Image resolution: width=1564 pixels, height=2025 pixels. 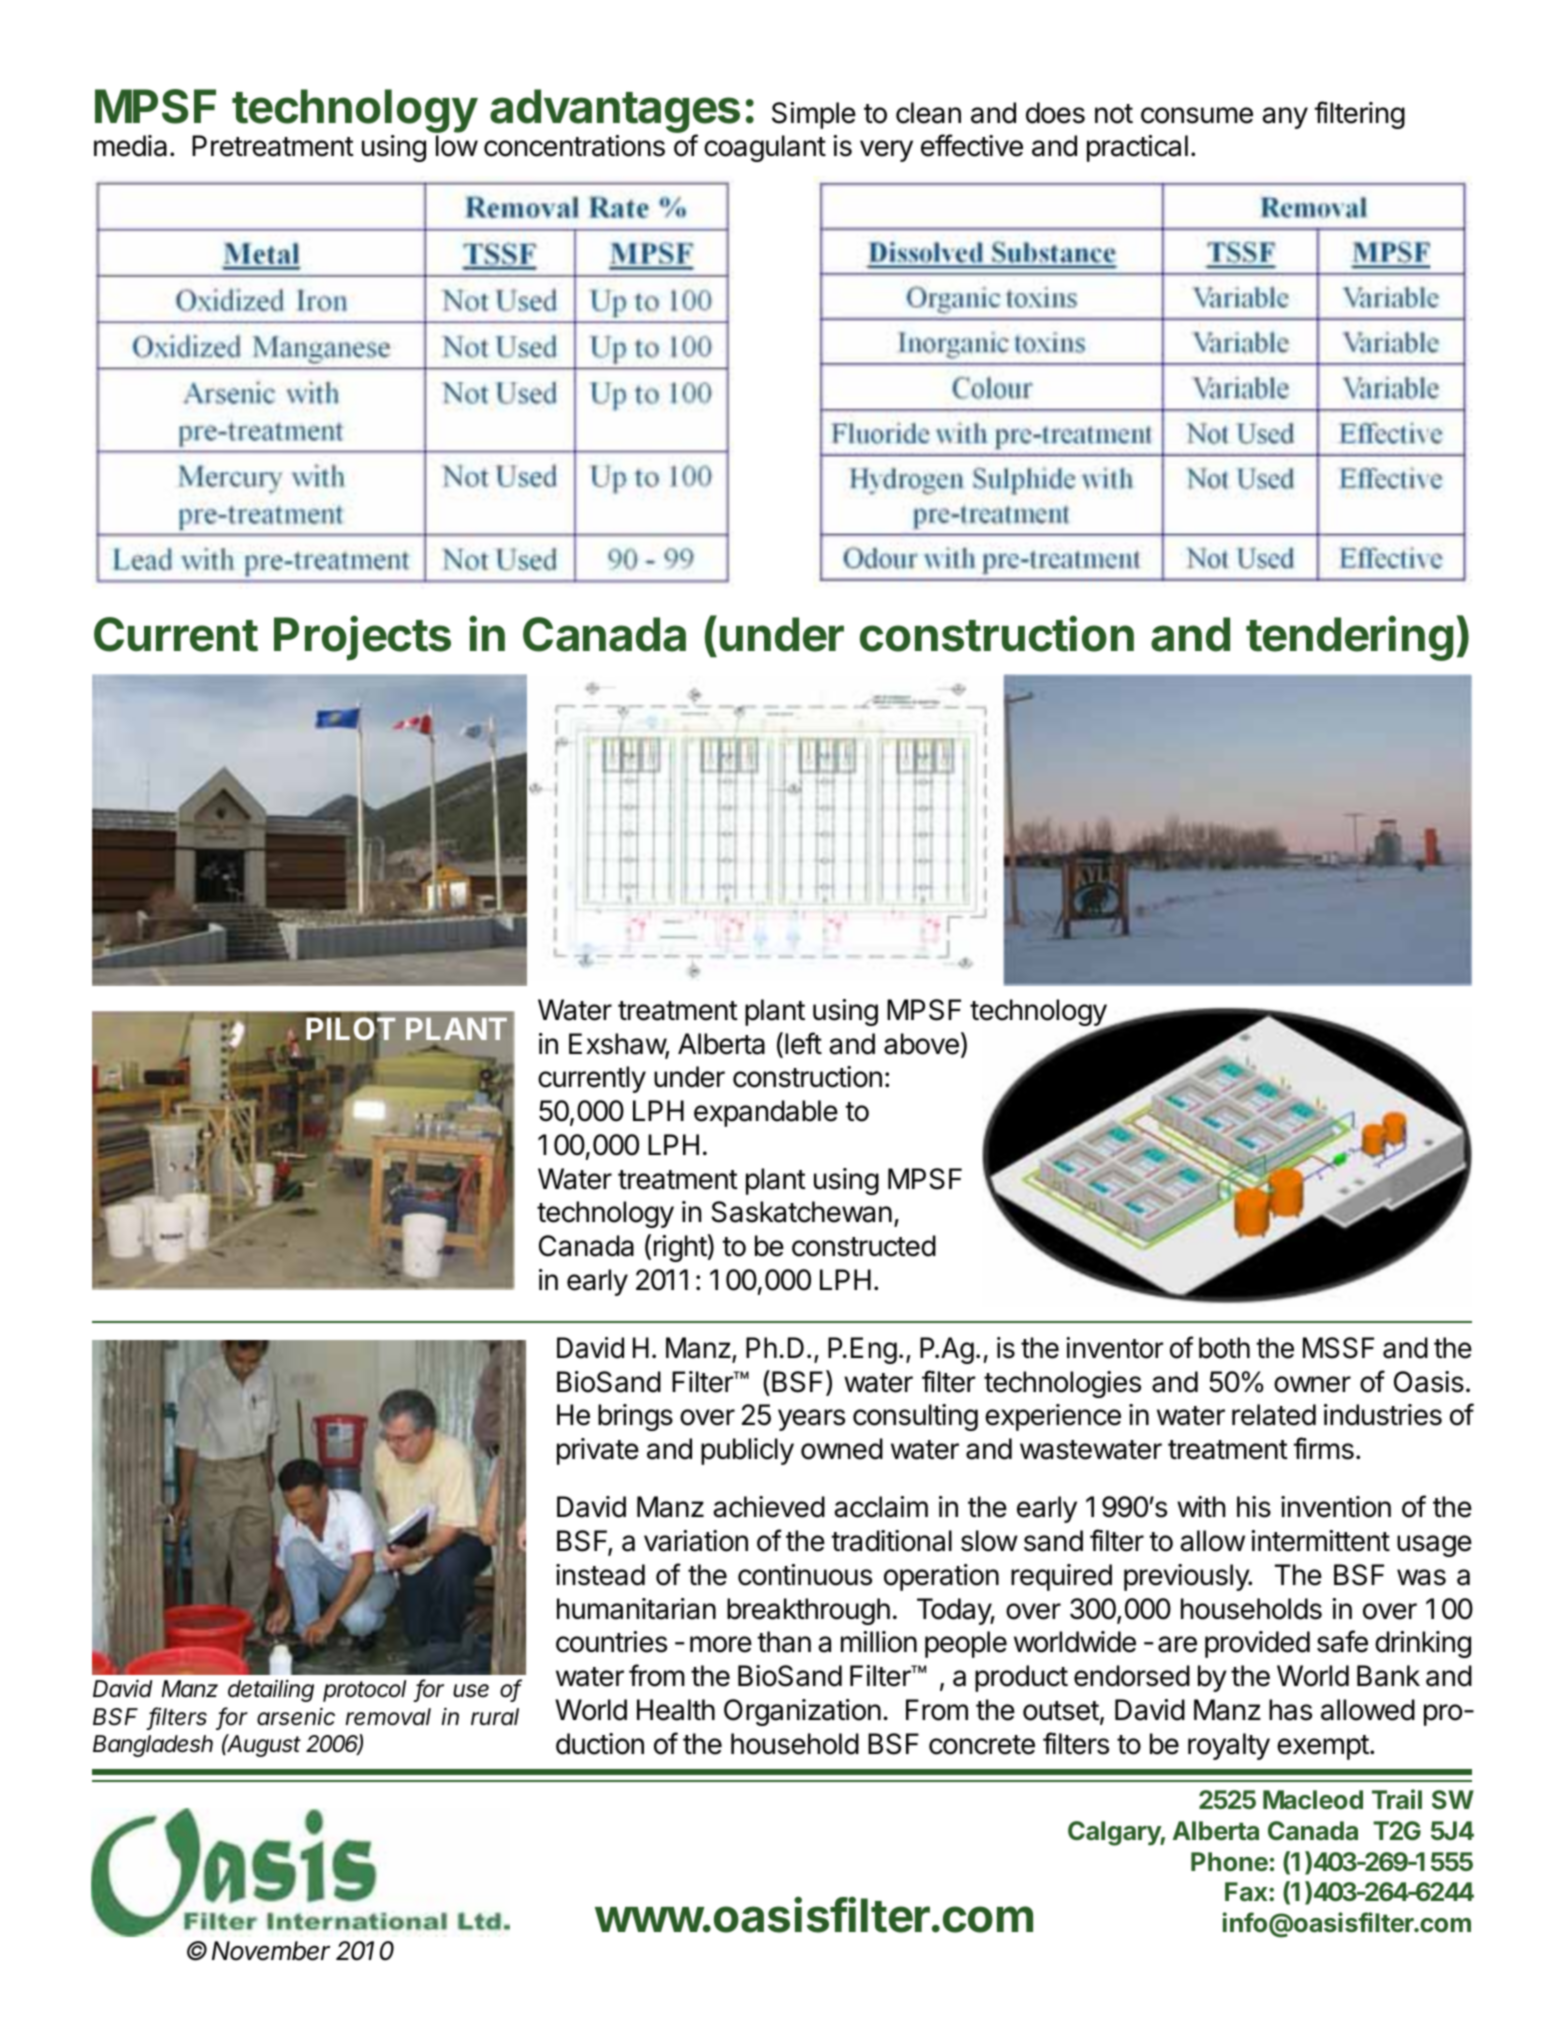 I want to click on coagulant, so click(x=765, y=148).
